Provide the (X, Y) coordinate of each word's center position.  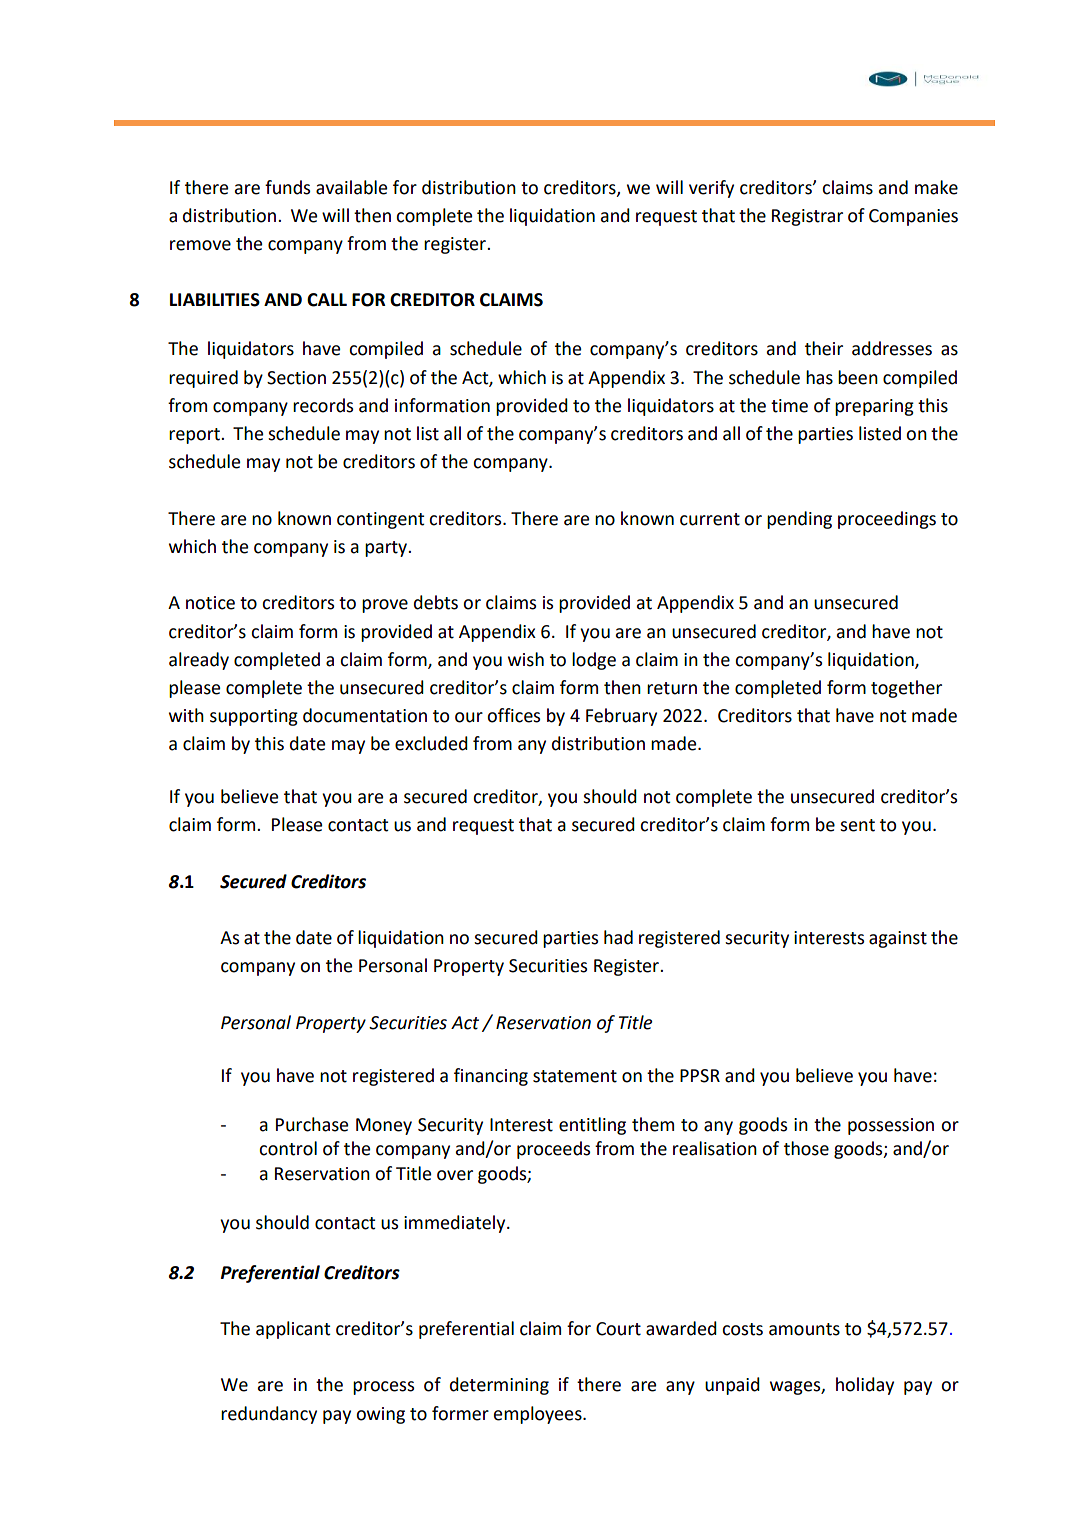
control (288, 1148)
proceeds (553, 1150)
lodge (594, 661)
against (898, 939)
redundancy (269, 1415)
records (323, 405)
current (710, 519)
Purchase (312, 1124)
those (806, 1148)
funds (287, 187)
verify (711, 189)
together (906, 689)
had (618, 937)
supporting (254, 717)
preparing (874, 407)
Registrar (807, 217)
